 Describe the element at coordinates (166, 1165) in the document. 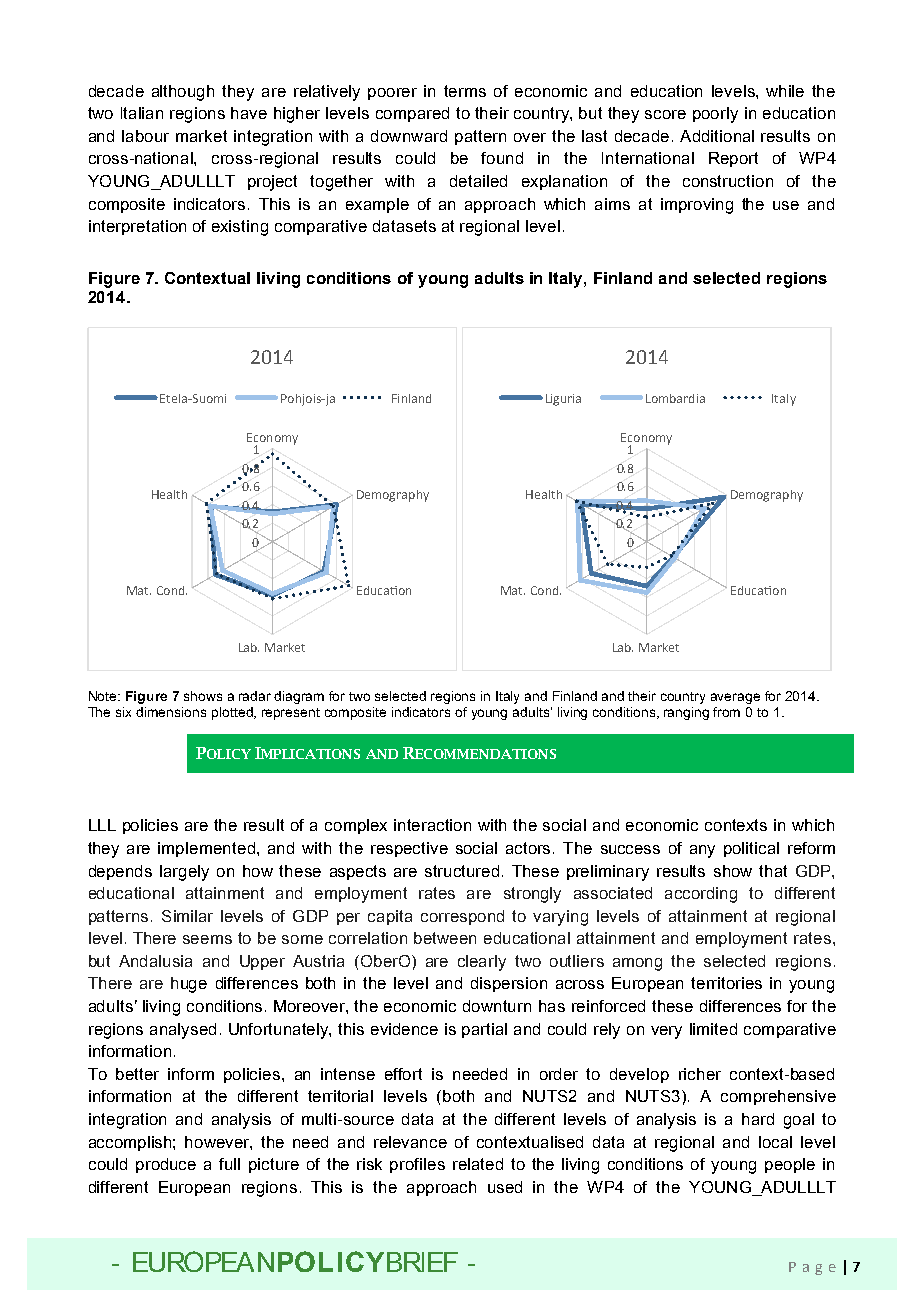

I see `produce` at that location.
